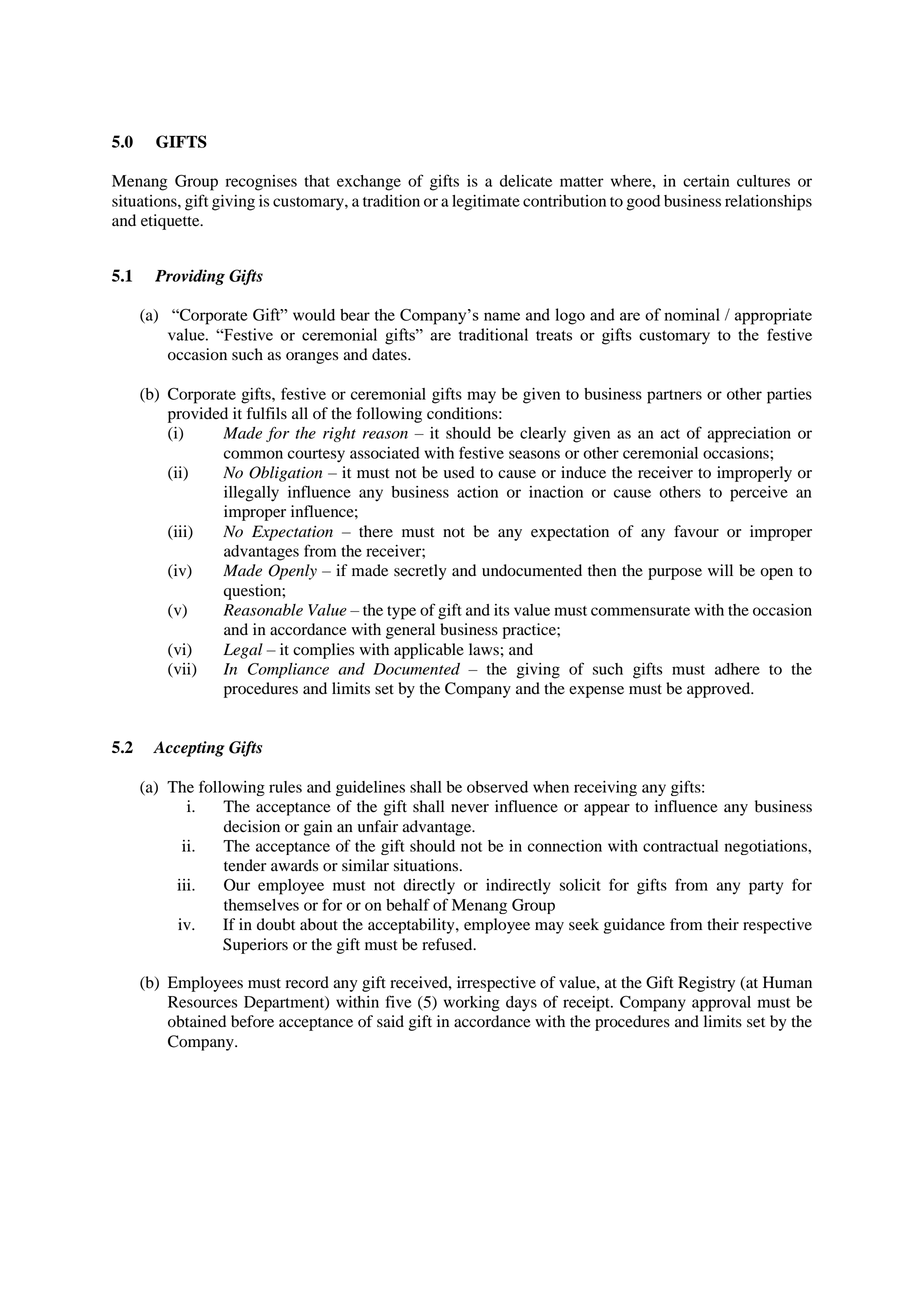  What do you see at coordinates (706, 181) in the screenshot?
I see `certain` at bounding box center [706, 181].
